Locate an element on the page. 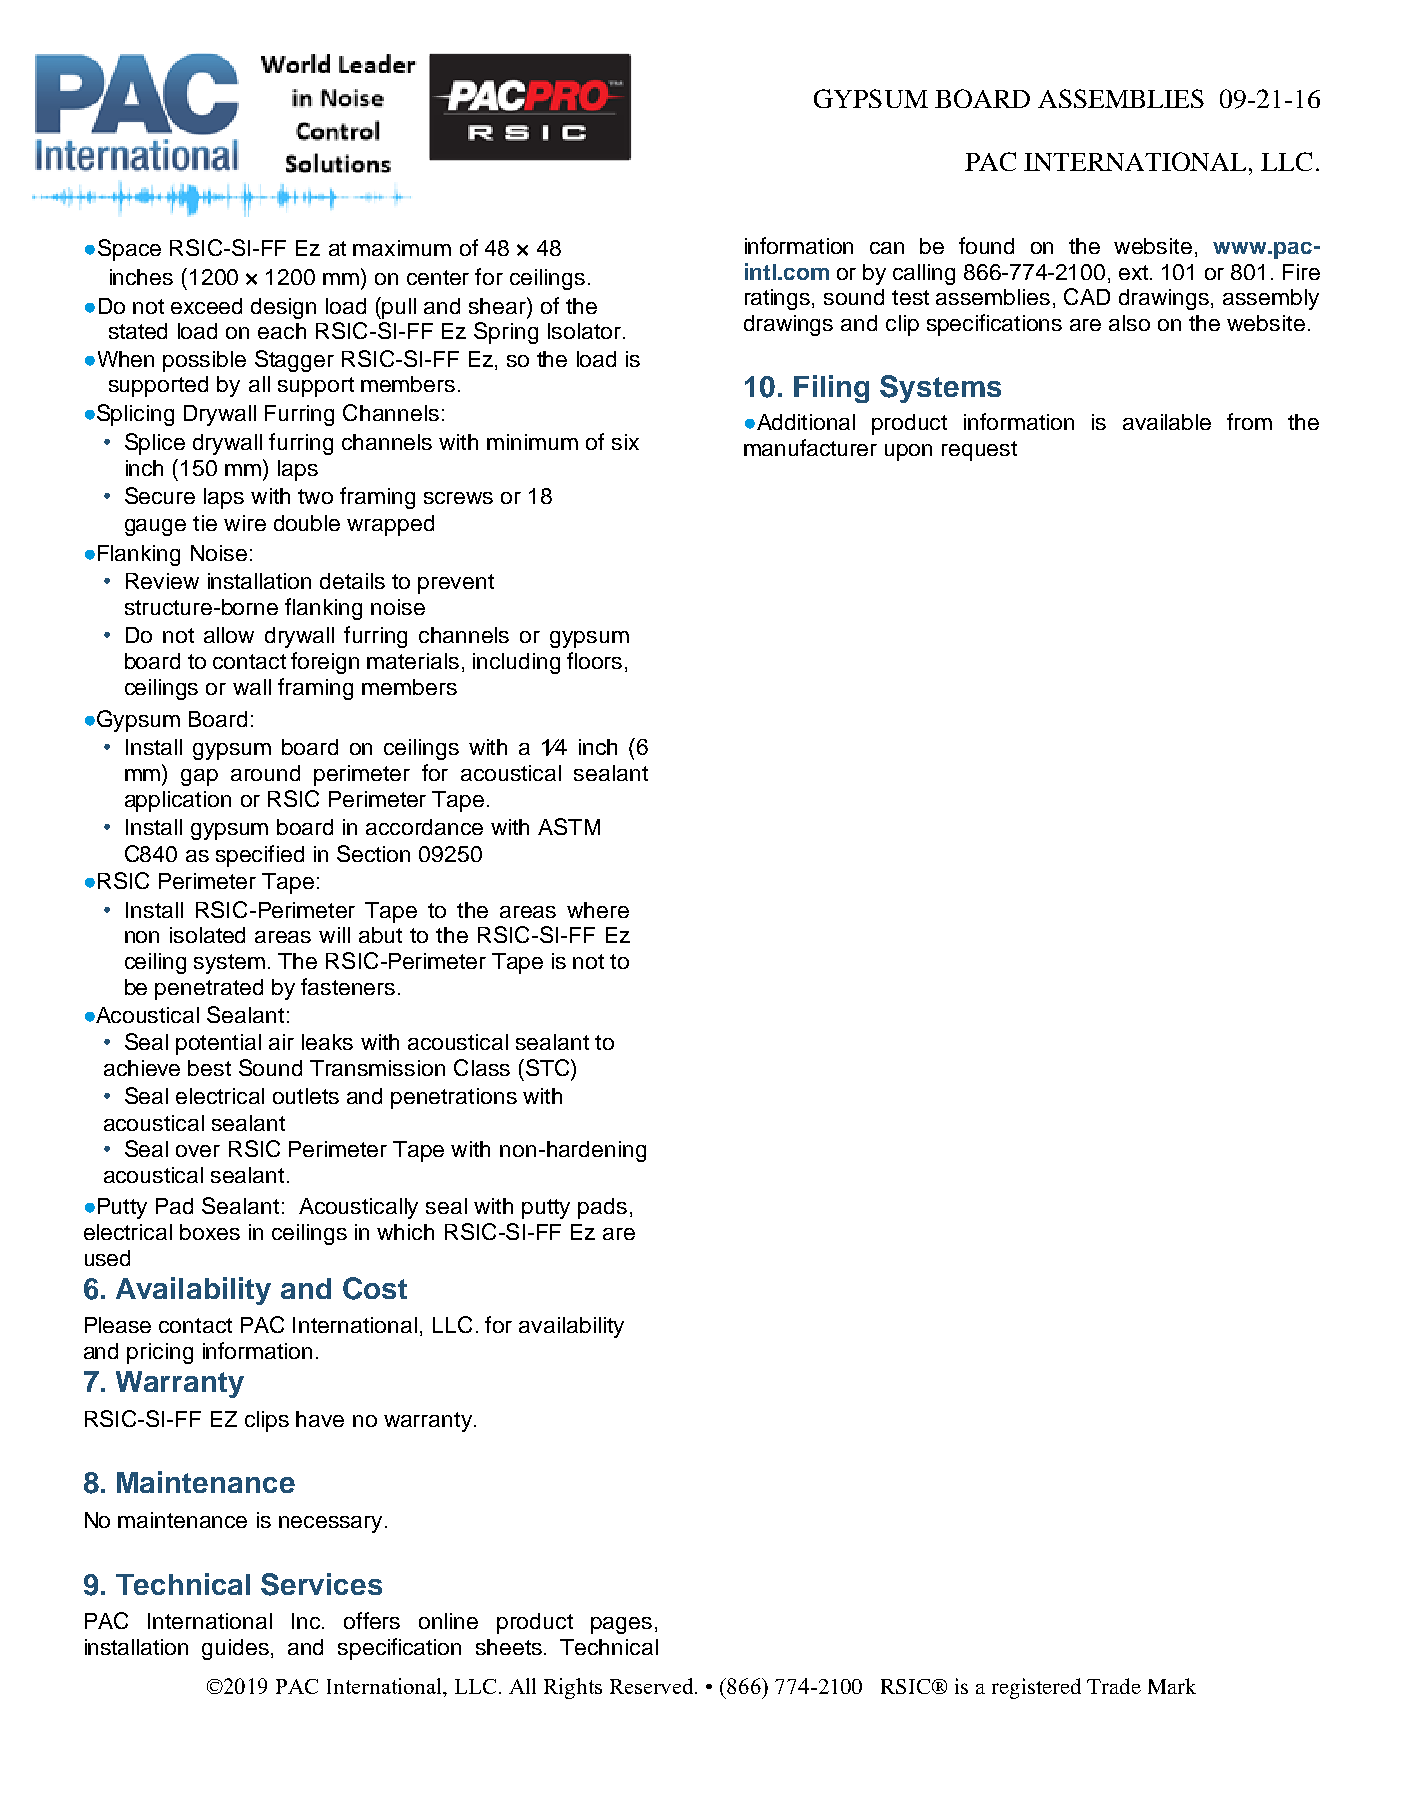 The width and height of the document is (1403, 1815). design is located at coordinates (283, 308).
